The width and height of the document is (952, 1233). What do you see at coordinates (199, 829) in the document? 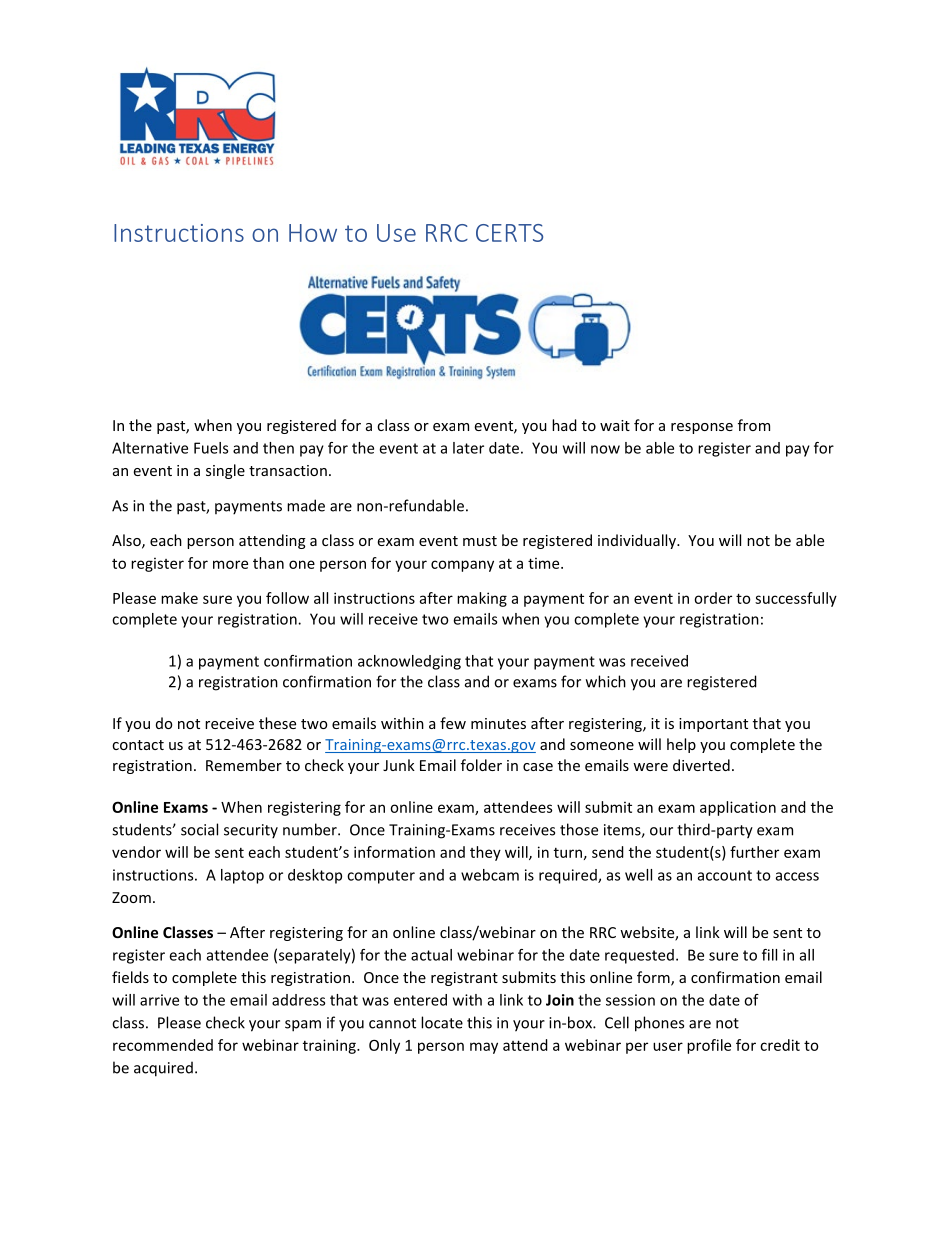
I see `social` at bounding box center [199, 829].
